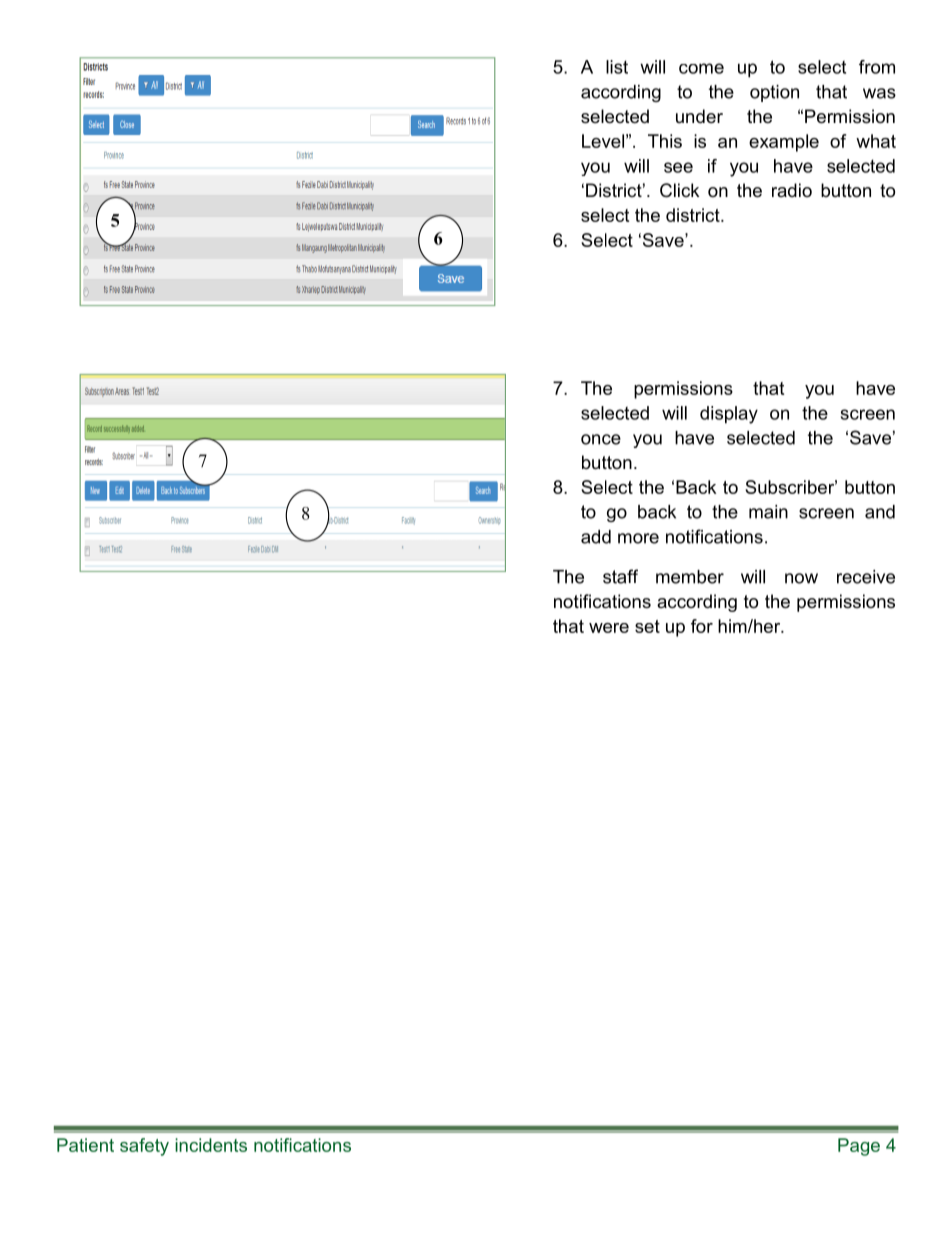  Describe the element at coordinates (617, 67) in the image. I see `list` at that location.
